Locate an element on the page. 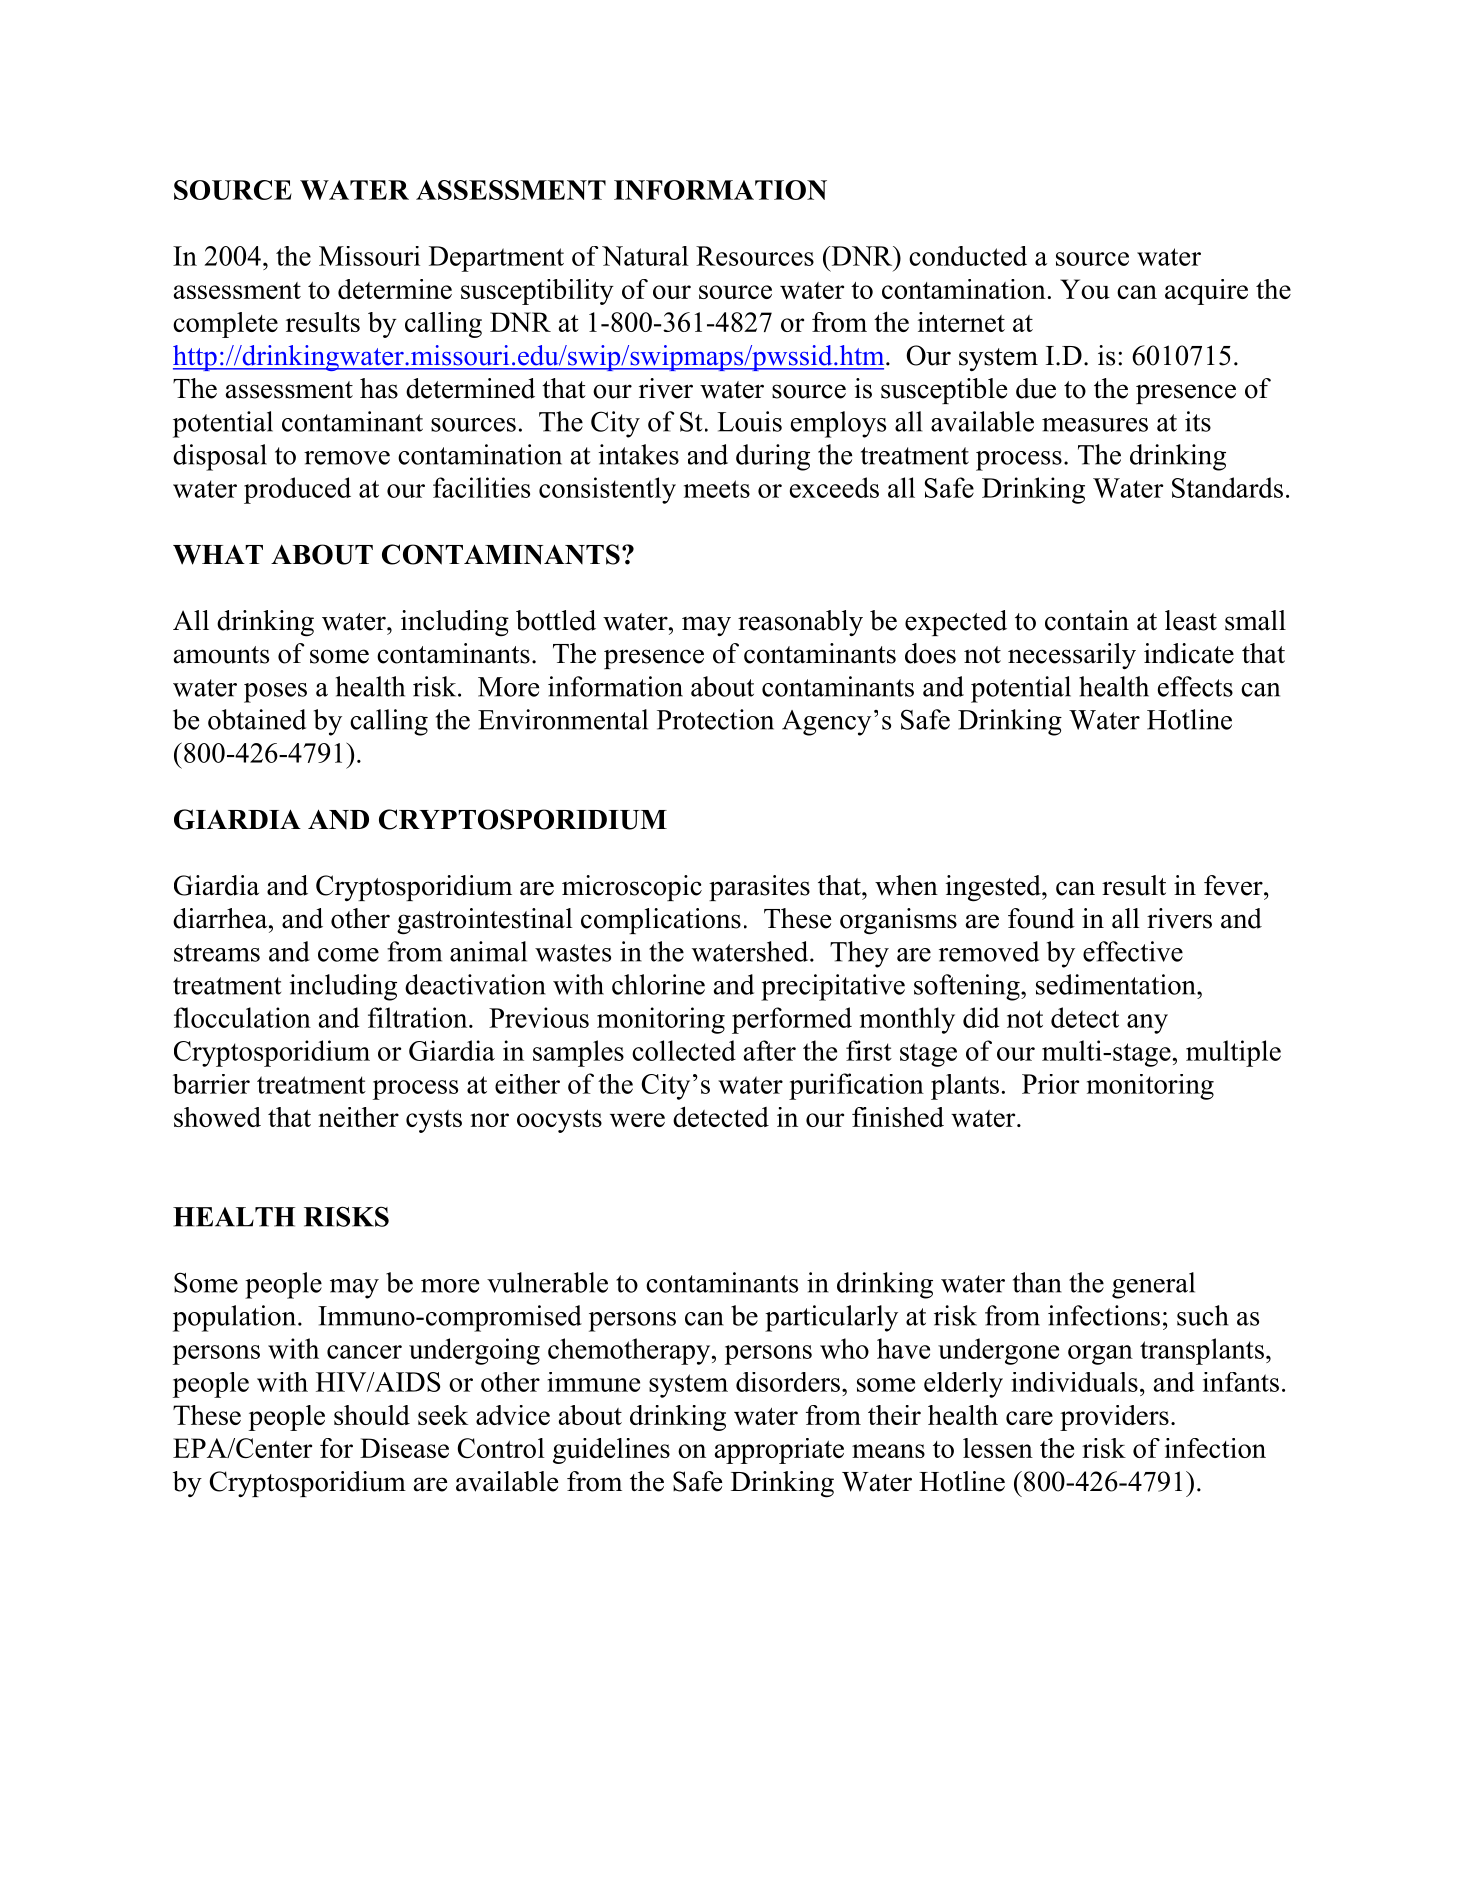 The height and width of the image is (1901, 1469). necessarily is located at coordinates (1072, 656).
